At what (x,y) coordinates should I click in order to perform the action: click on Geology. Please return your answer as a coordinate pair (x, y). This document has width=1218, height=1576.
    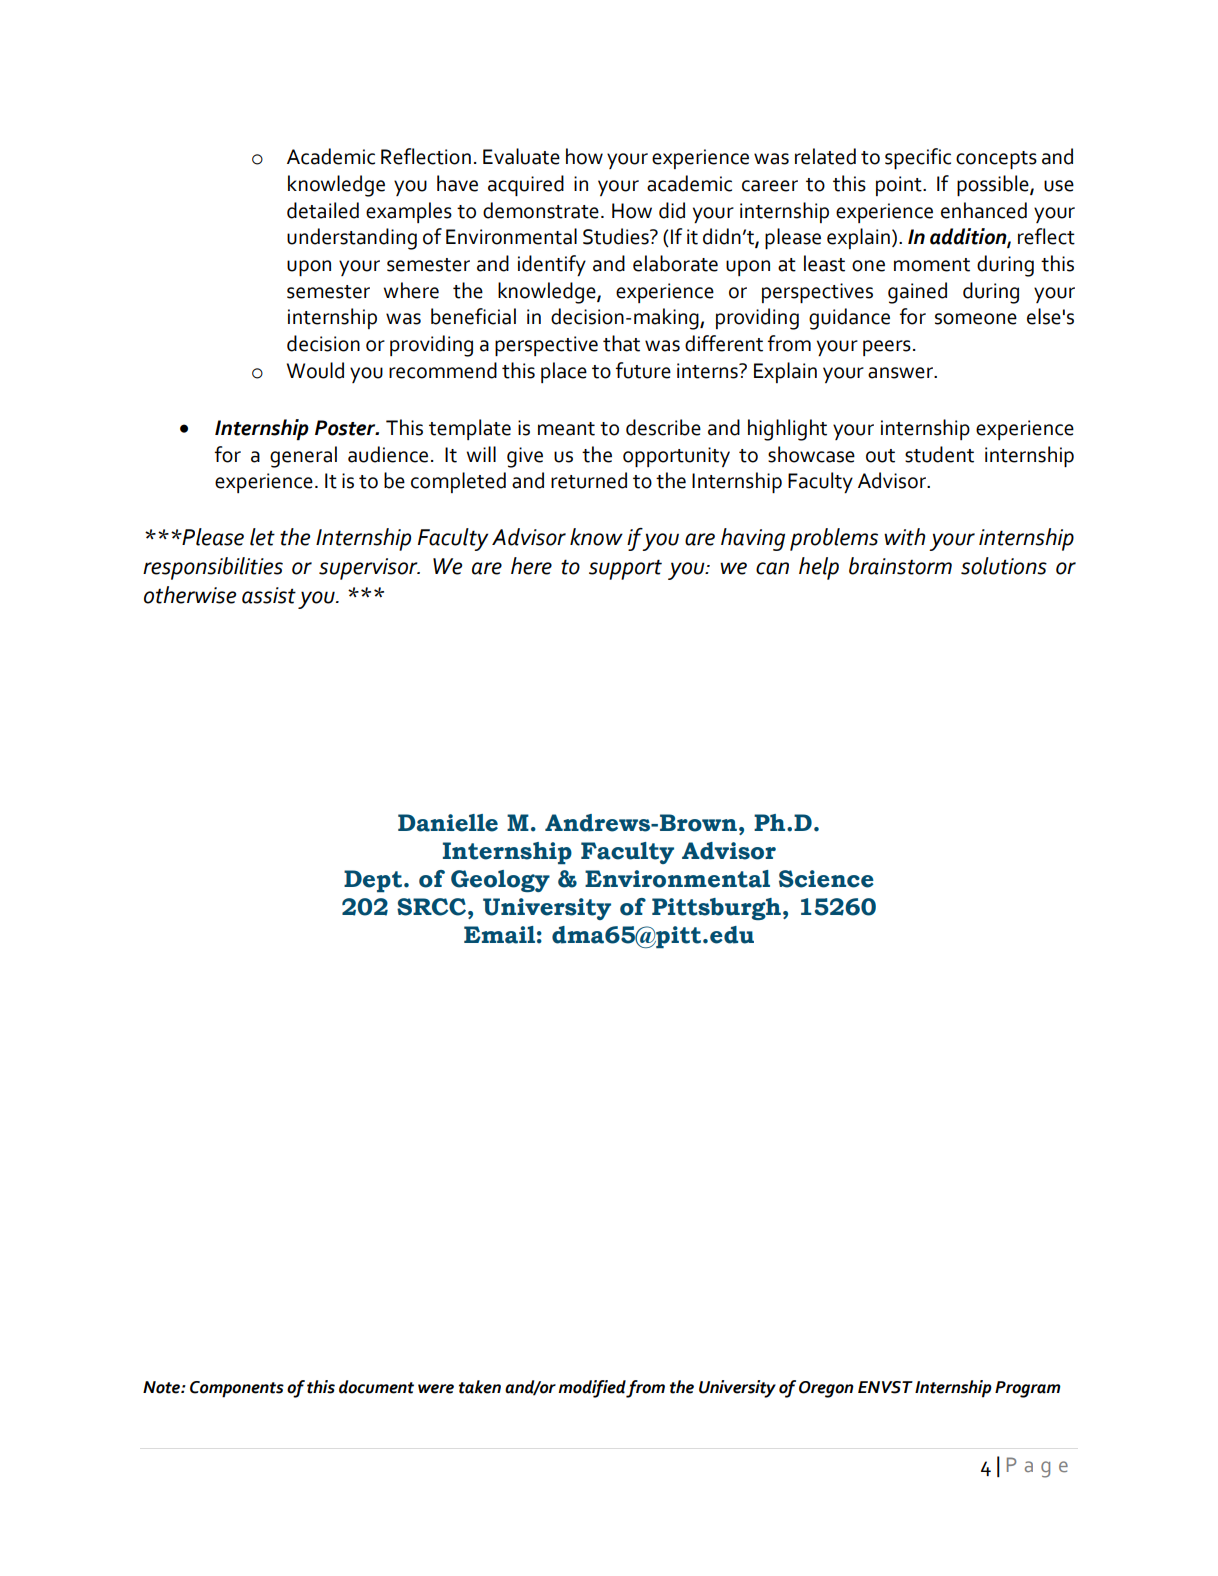
    Looking at the image, I should click on (500, 881).
